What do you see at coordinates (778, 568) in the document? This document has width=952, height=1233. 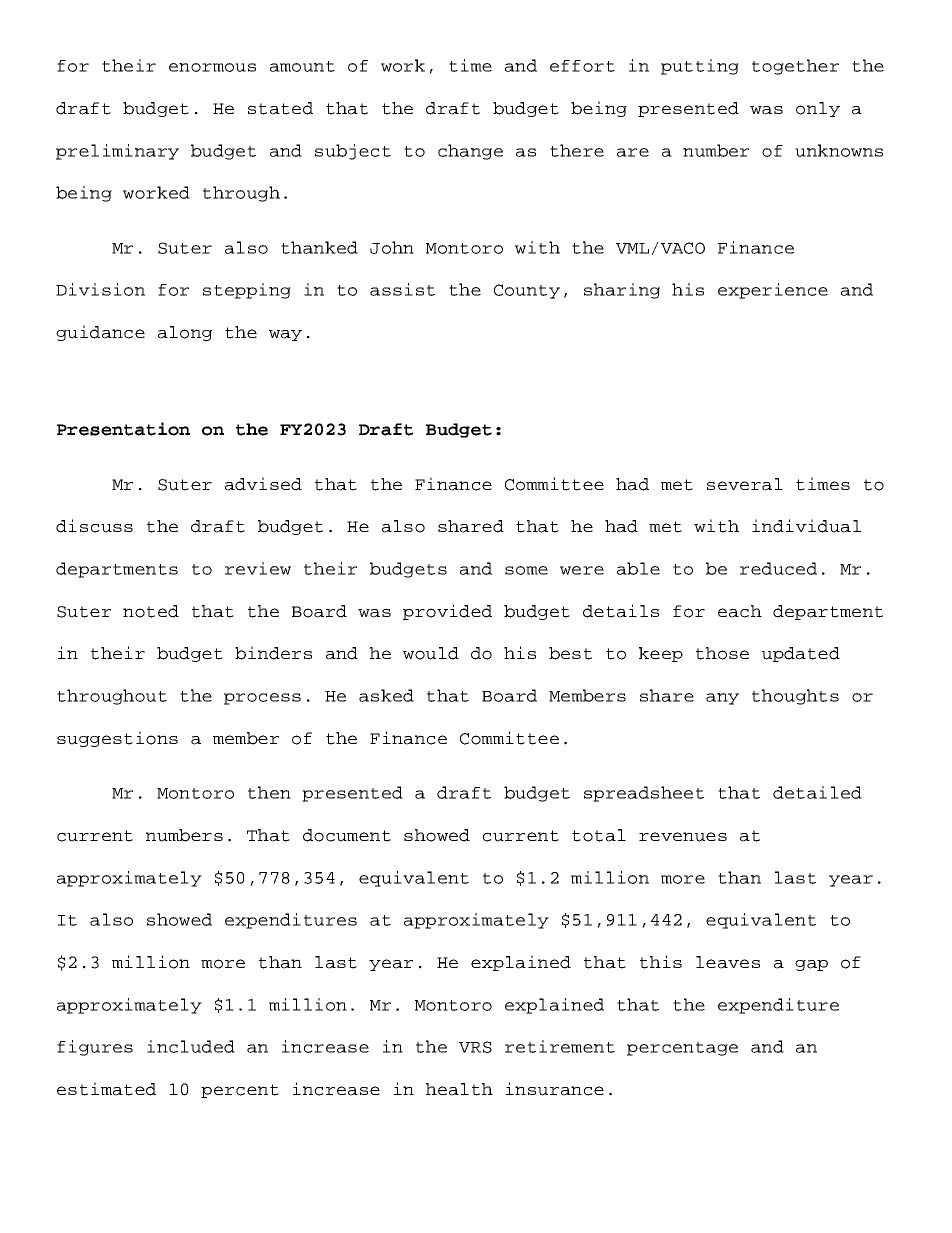 I see `reduced` at bounding box center [778, 568].
